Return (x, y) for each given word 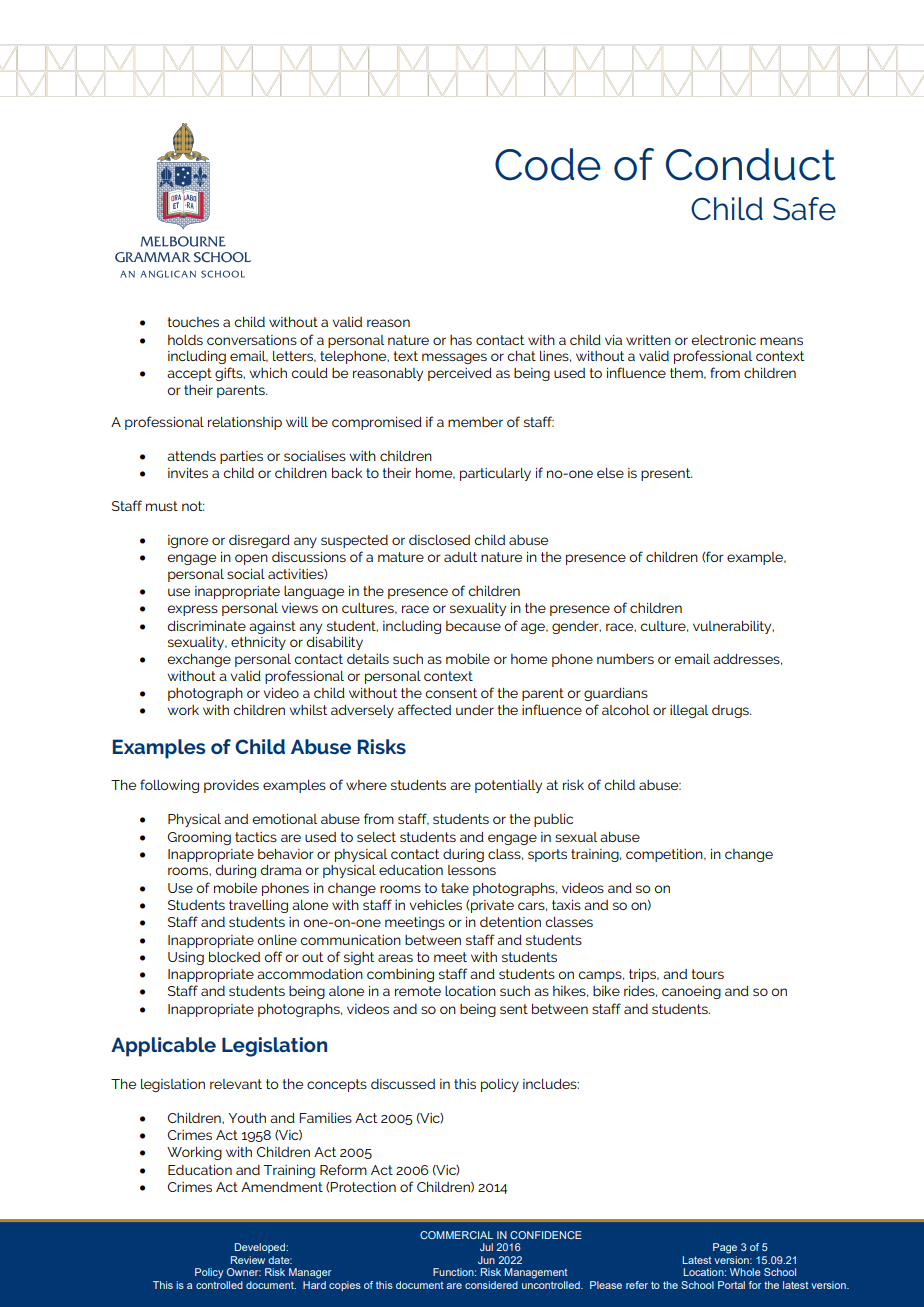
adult (460, 557)
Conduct (751, 164)
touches (193, 322)
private (492, 906)
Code (548, 164)
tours (708, 974)
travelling (258, 906)
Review (248, 1260)
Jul (486, 1247)
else (610, 473)
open (251, 559)
